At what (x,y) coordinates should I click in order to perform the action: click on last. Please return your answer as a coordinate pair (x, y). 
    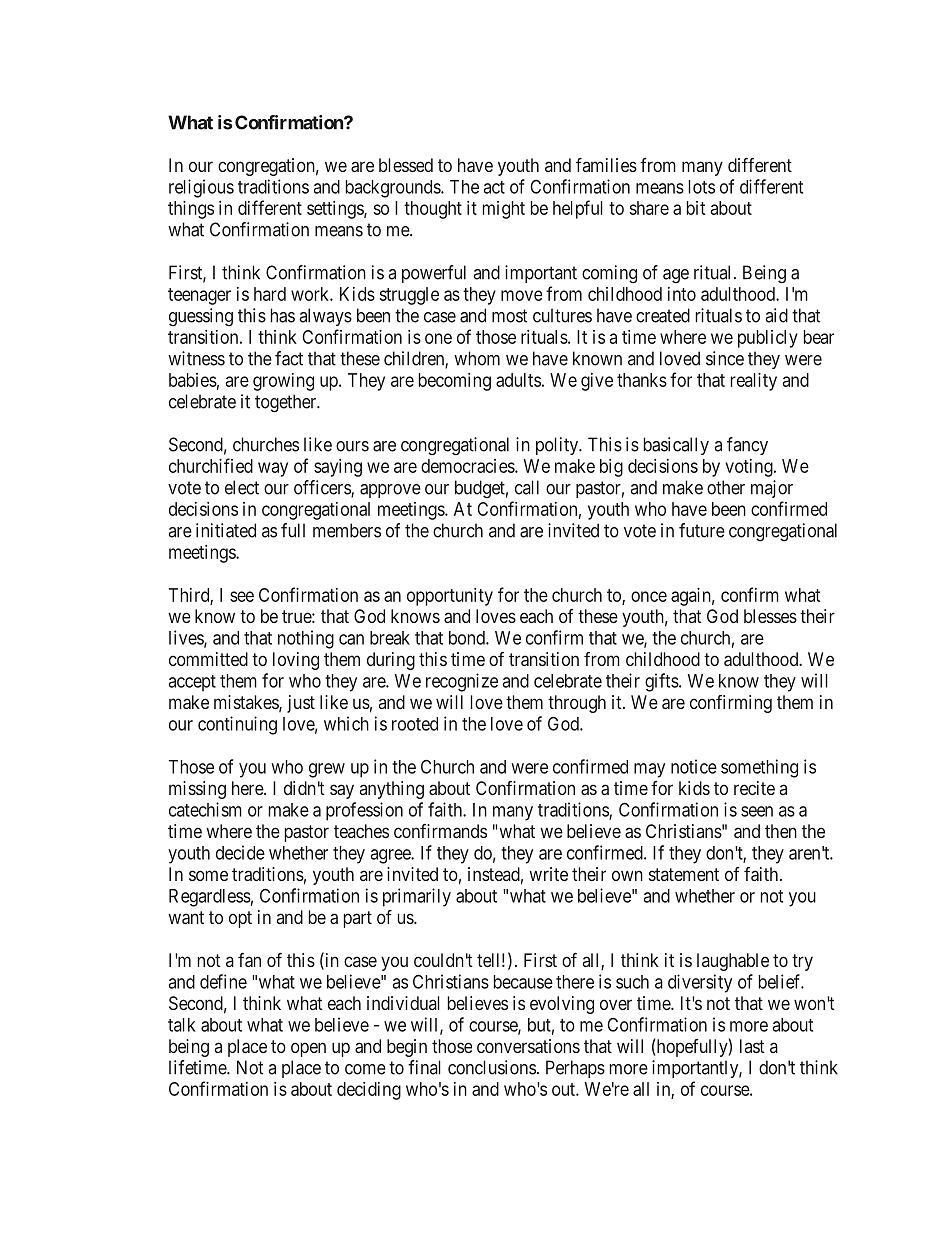
    Looking at the image, I should click on (752, 1046).
